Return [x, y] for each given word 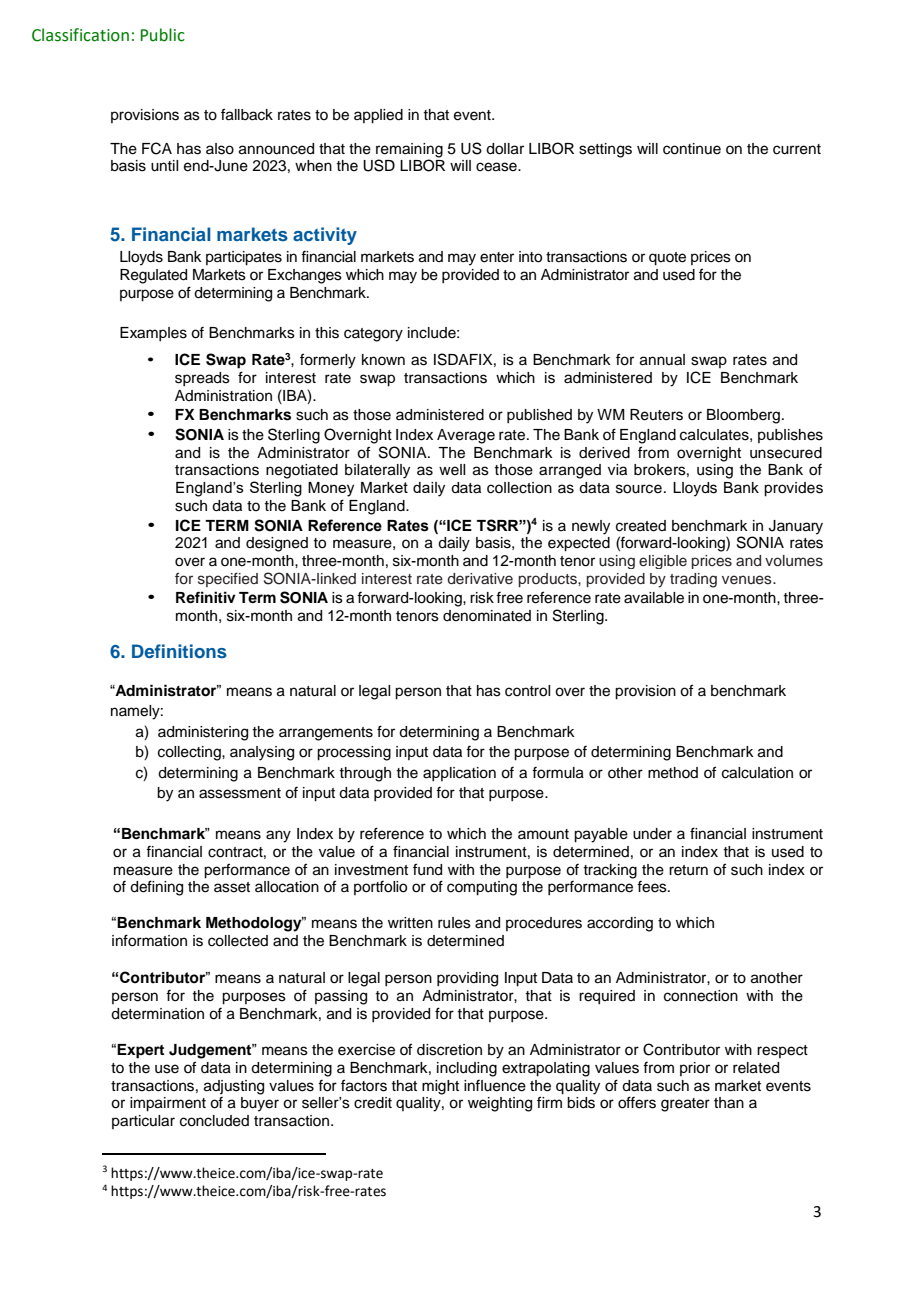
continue [692, 149]
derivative [480, 579]
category [373, 335]
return [688, 870]
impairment [168, 1104]
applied [378, 116]
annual [662, 360]
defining [156, 888]
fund [427, 869]
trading [693, 580]
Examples [153, 334]
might [440, 1087]
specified [228, 579]
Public [163, 35]
